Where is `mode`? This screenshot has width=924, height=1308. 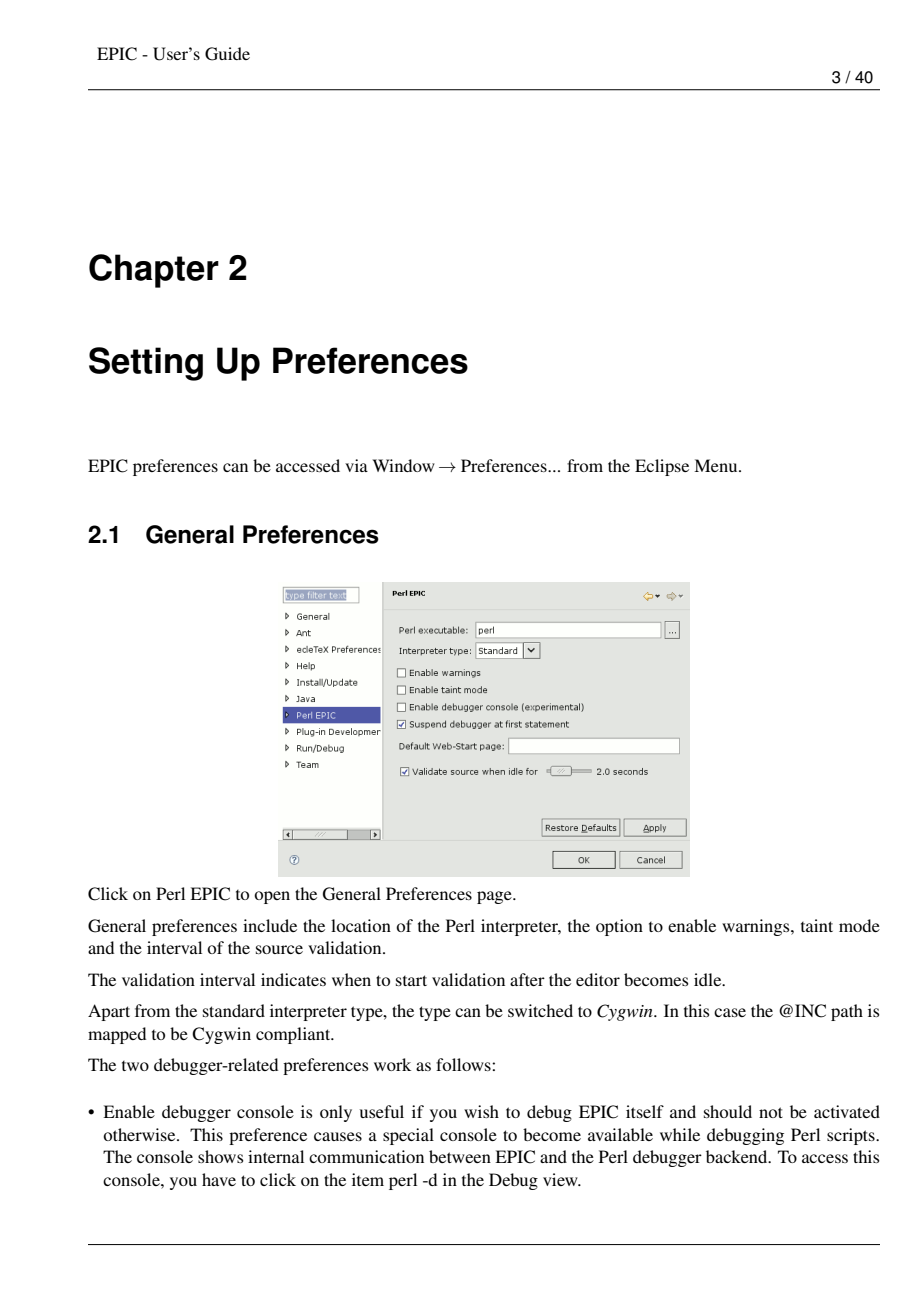
mode is located at coordinates (859, 925).
